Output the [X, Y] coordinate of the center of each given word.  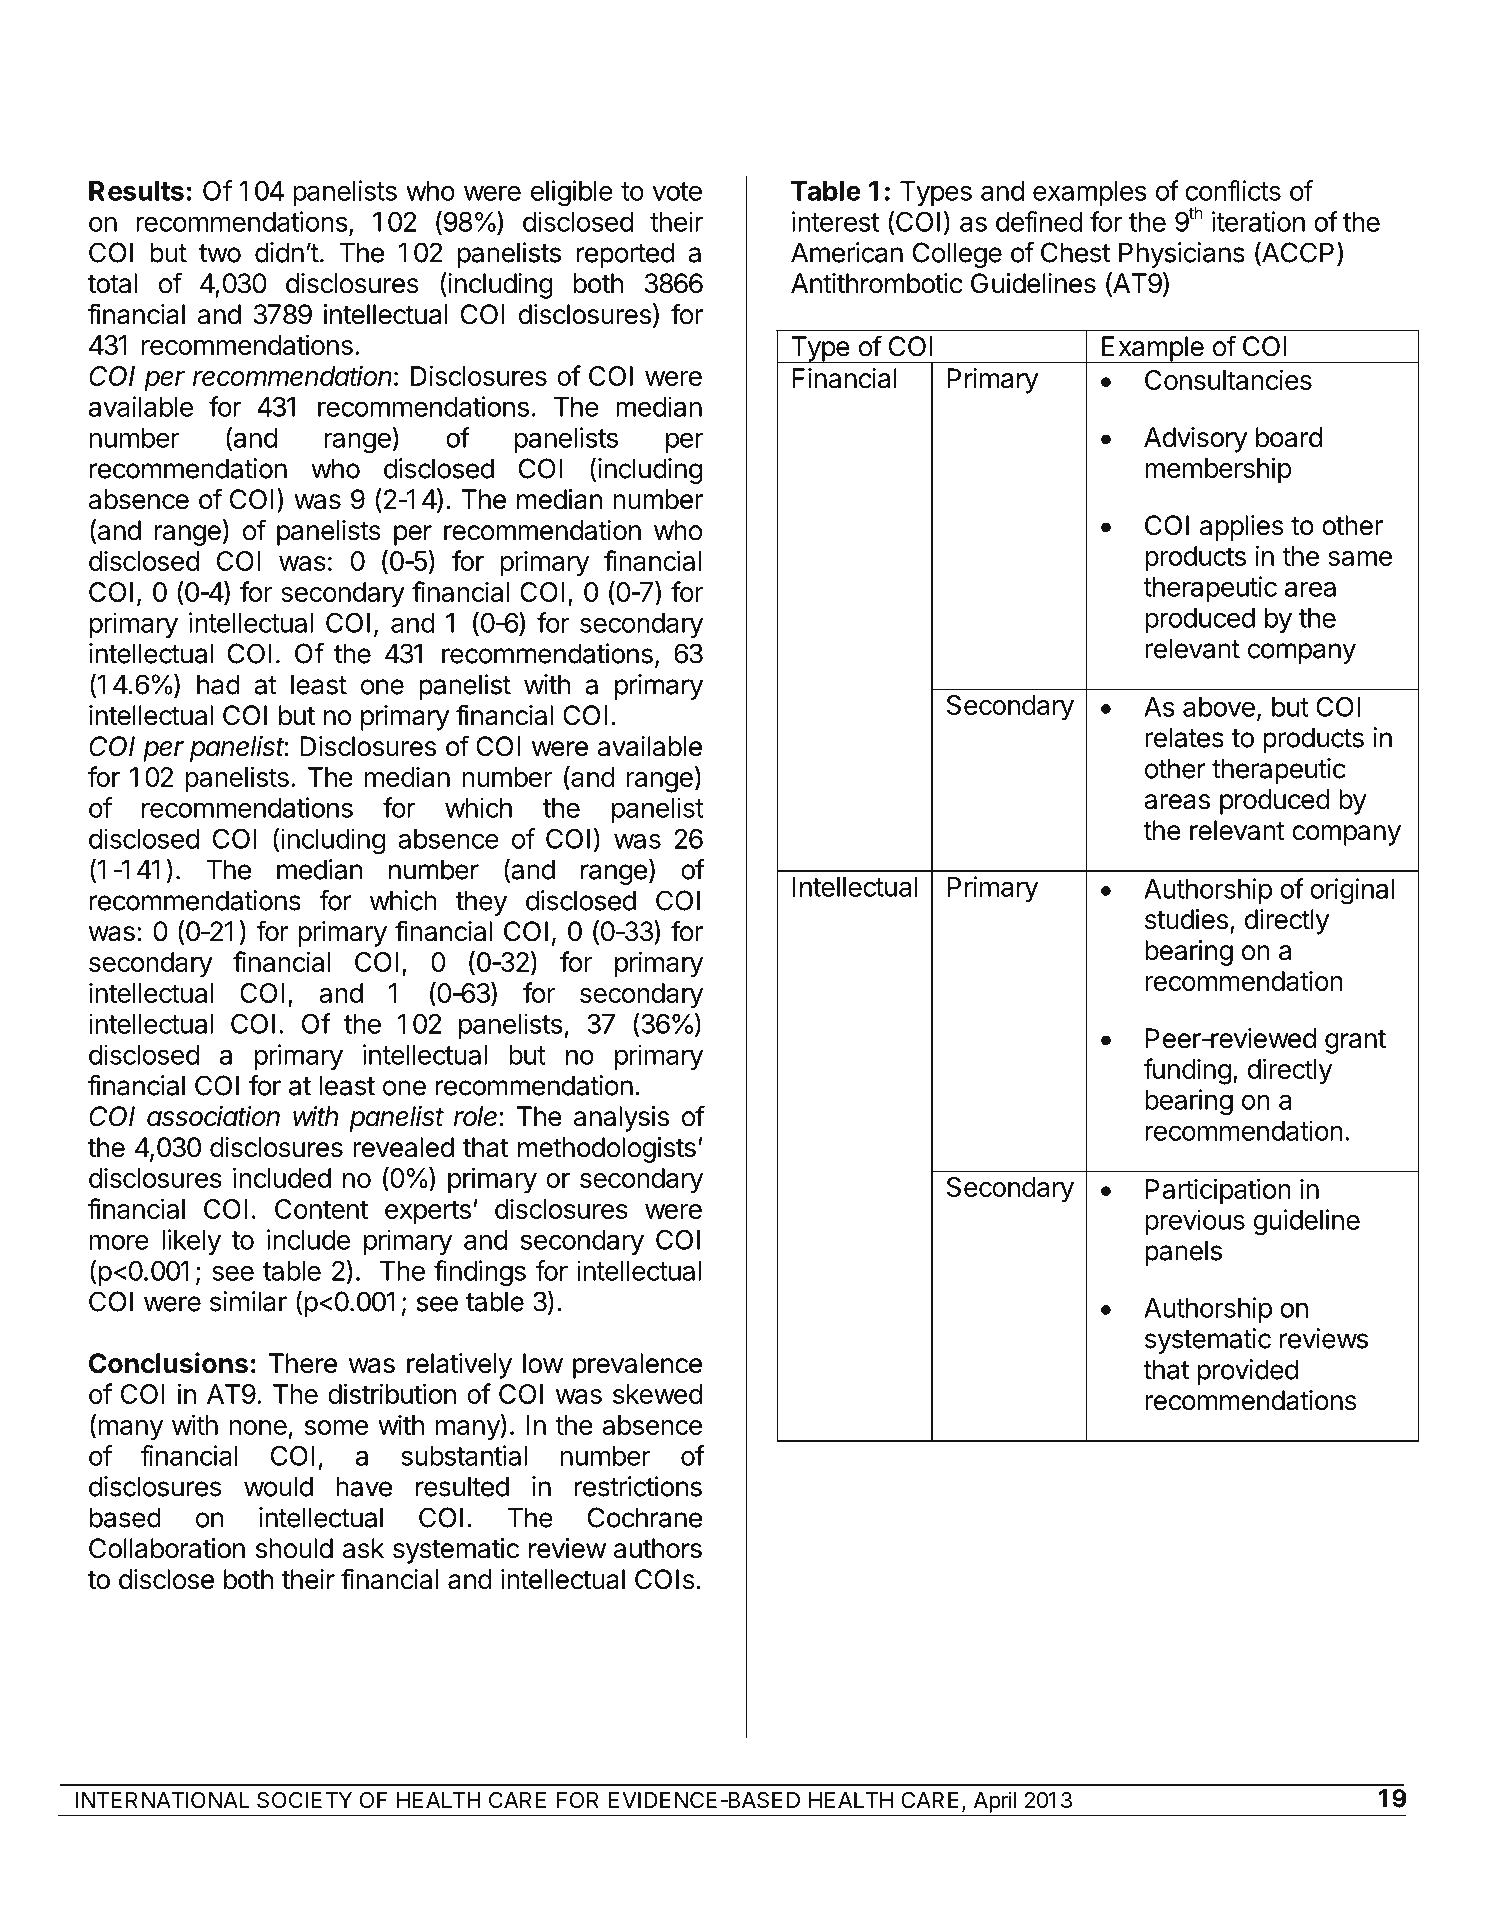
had [218, 684]
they [481, 903]
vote [677, 191]
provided [1248, 1372]
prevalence [637, 1366]
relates [1185, 737]
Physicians [1182, 255]
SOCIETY [304, 1800]
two [220, 253]
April [995, 1802]
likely [191, 1242]
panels [1183, 1253]
